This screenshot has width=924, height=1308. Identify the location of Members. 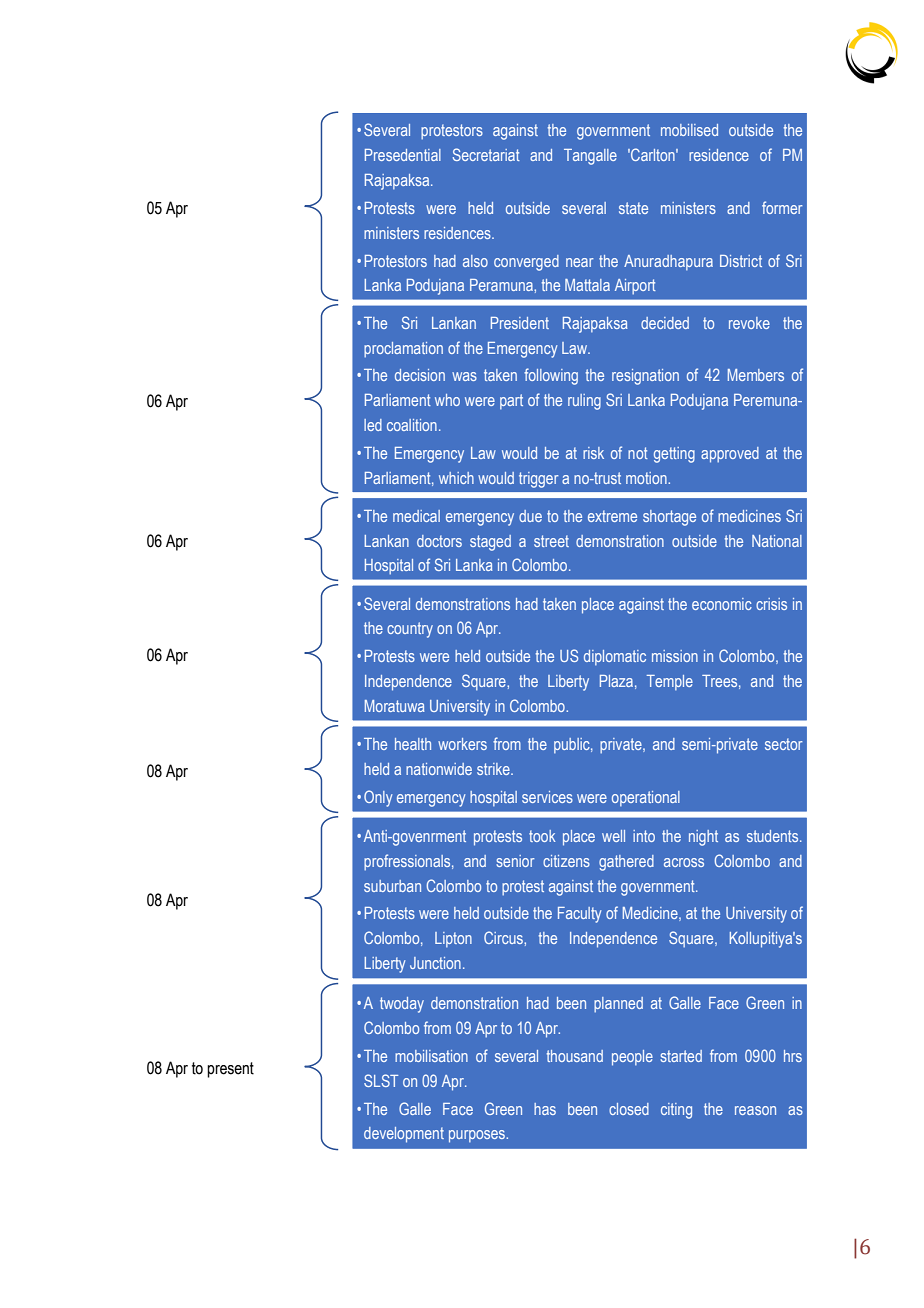
(756, 375).
